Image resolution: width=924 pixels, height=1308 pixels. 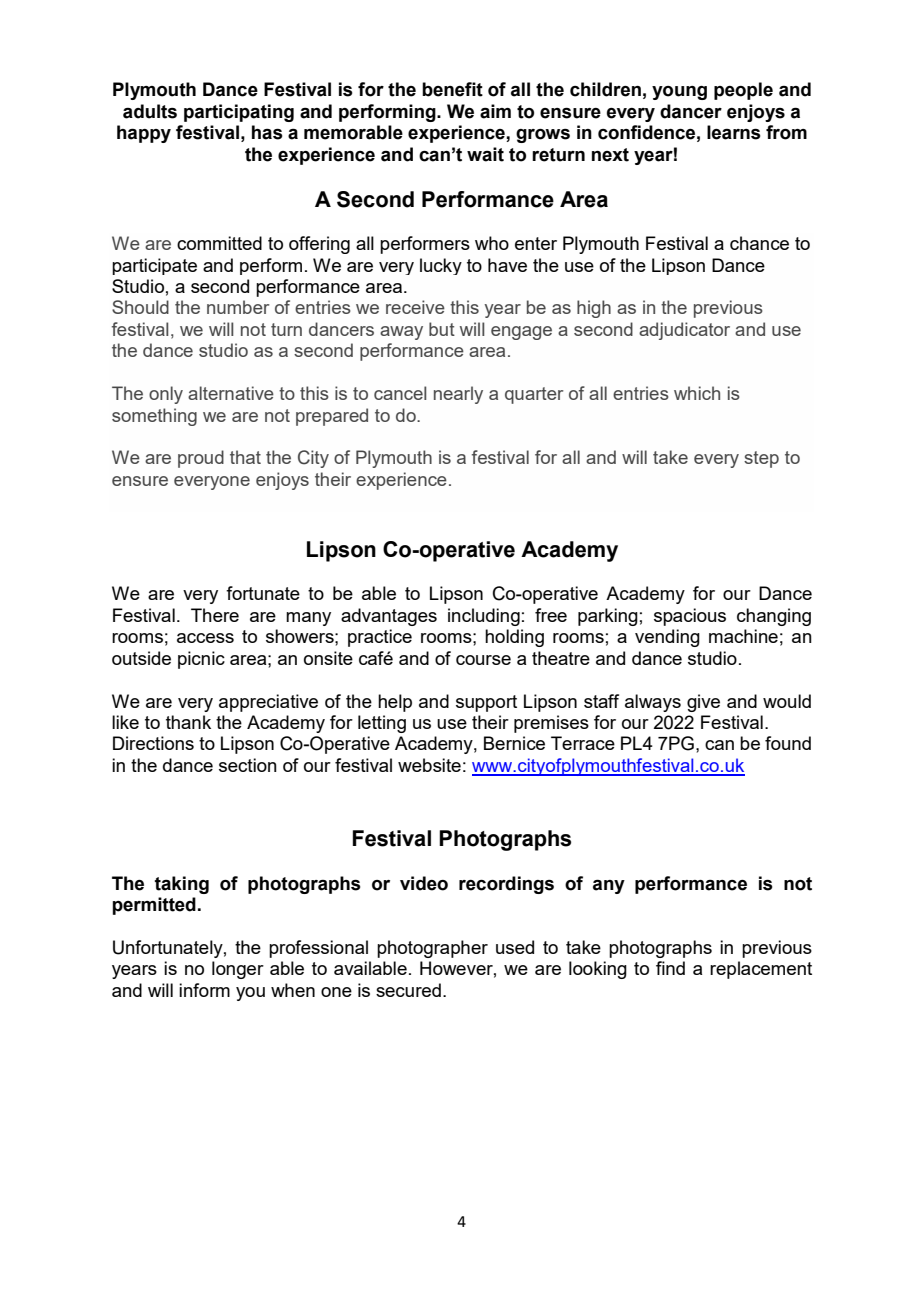 I want to click on learns, so click(x=734, y=132).
